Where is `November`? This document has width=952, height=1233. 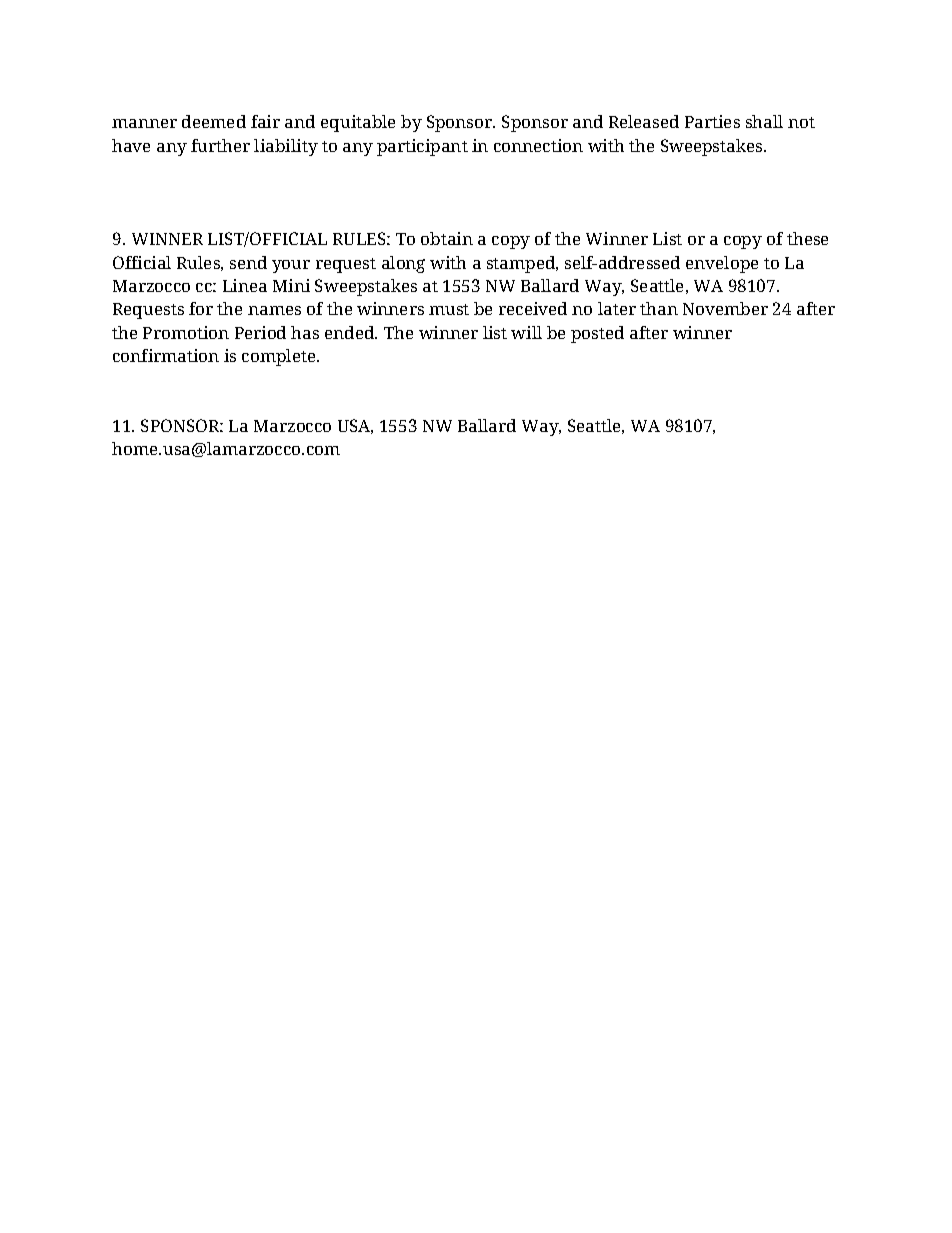
November is located at coordinates (725, 308).
